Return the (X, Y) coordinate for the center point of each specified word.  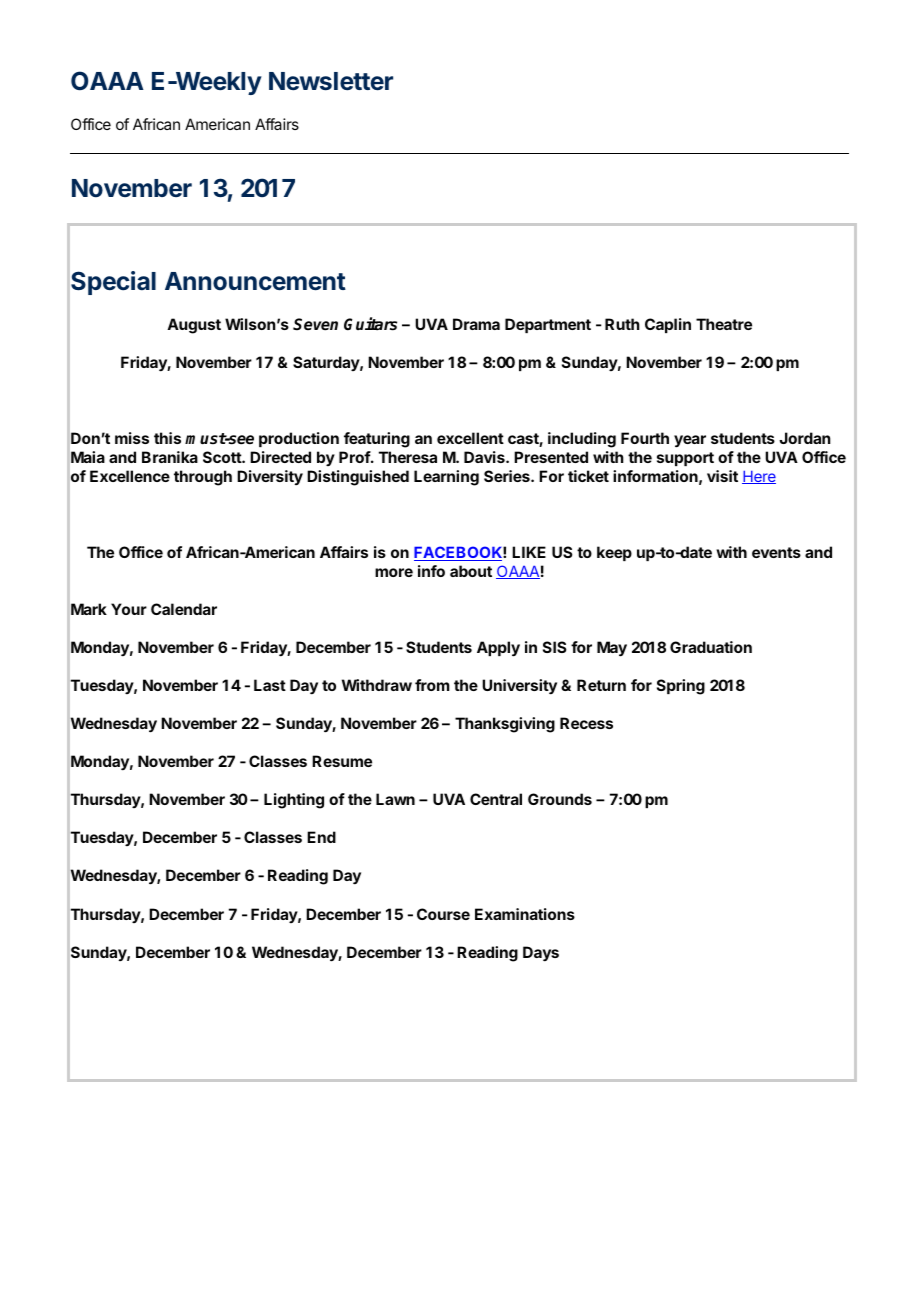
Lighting (294, 801)
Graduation (711, 647)
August (194, 326)
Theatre (724, 324)
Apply (498, 649)
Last (270, 685)
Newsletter (331, 81)
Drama (476, 324)
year (690, 441)
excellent (470, 438)
